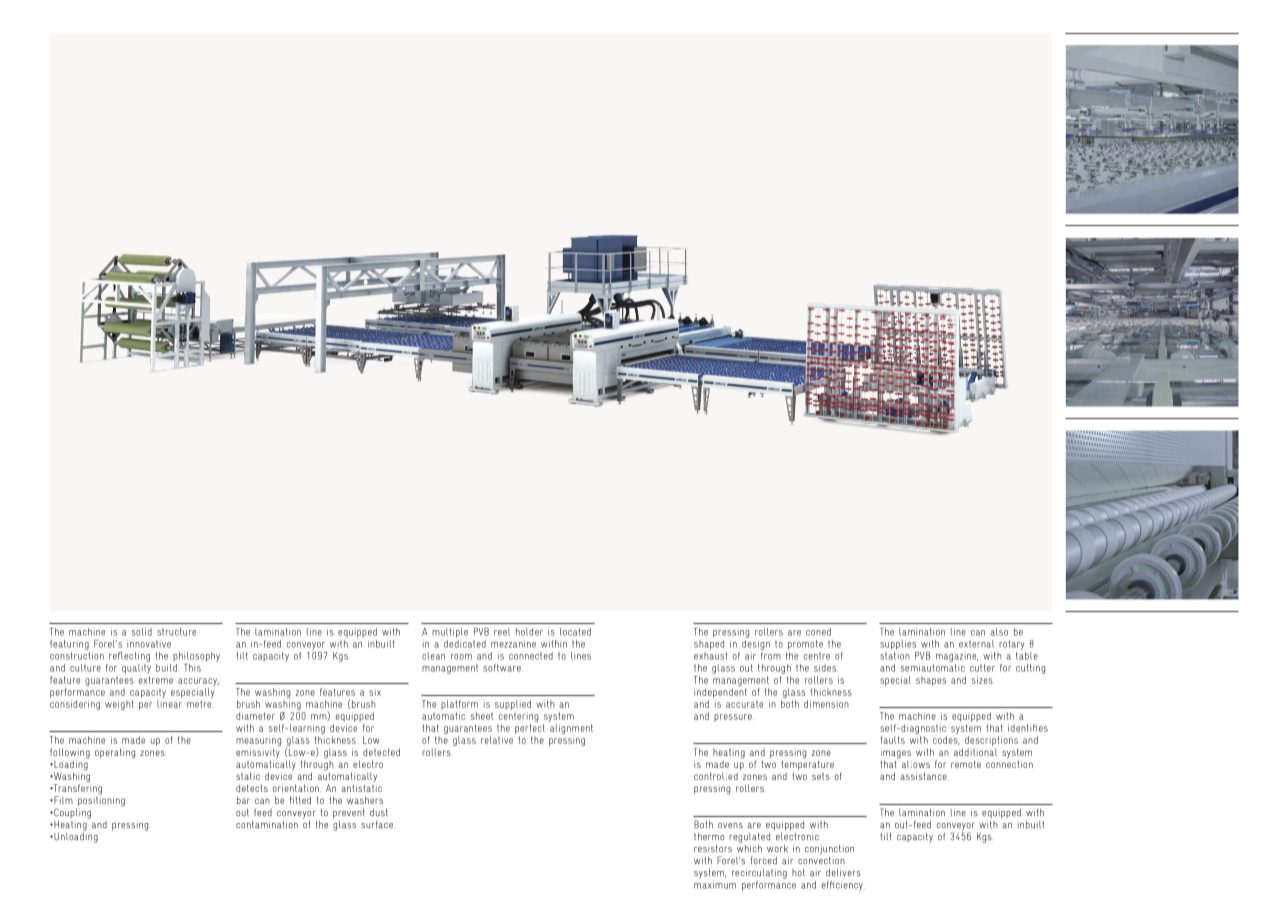 Image resolution: width=1288 pixels, height=924 pixels. What do you see at coordinates (916, 764) in the screenshot?
I see `allows` at bounding box center [916, 764].
